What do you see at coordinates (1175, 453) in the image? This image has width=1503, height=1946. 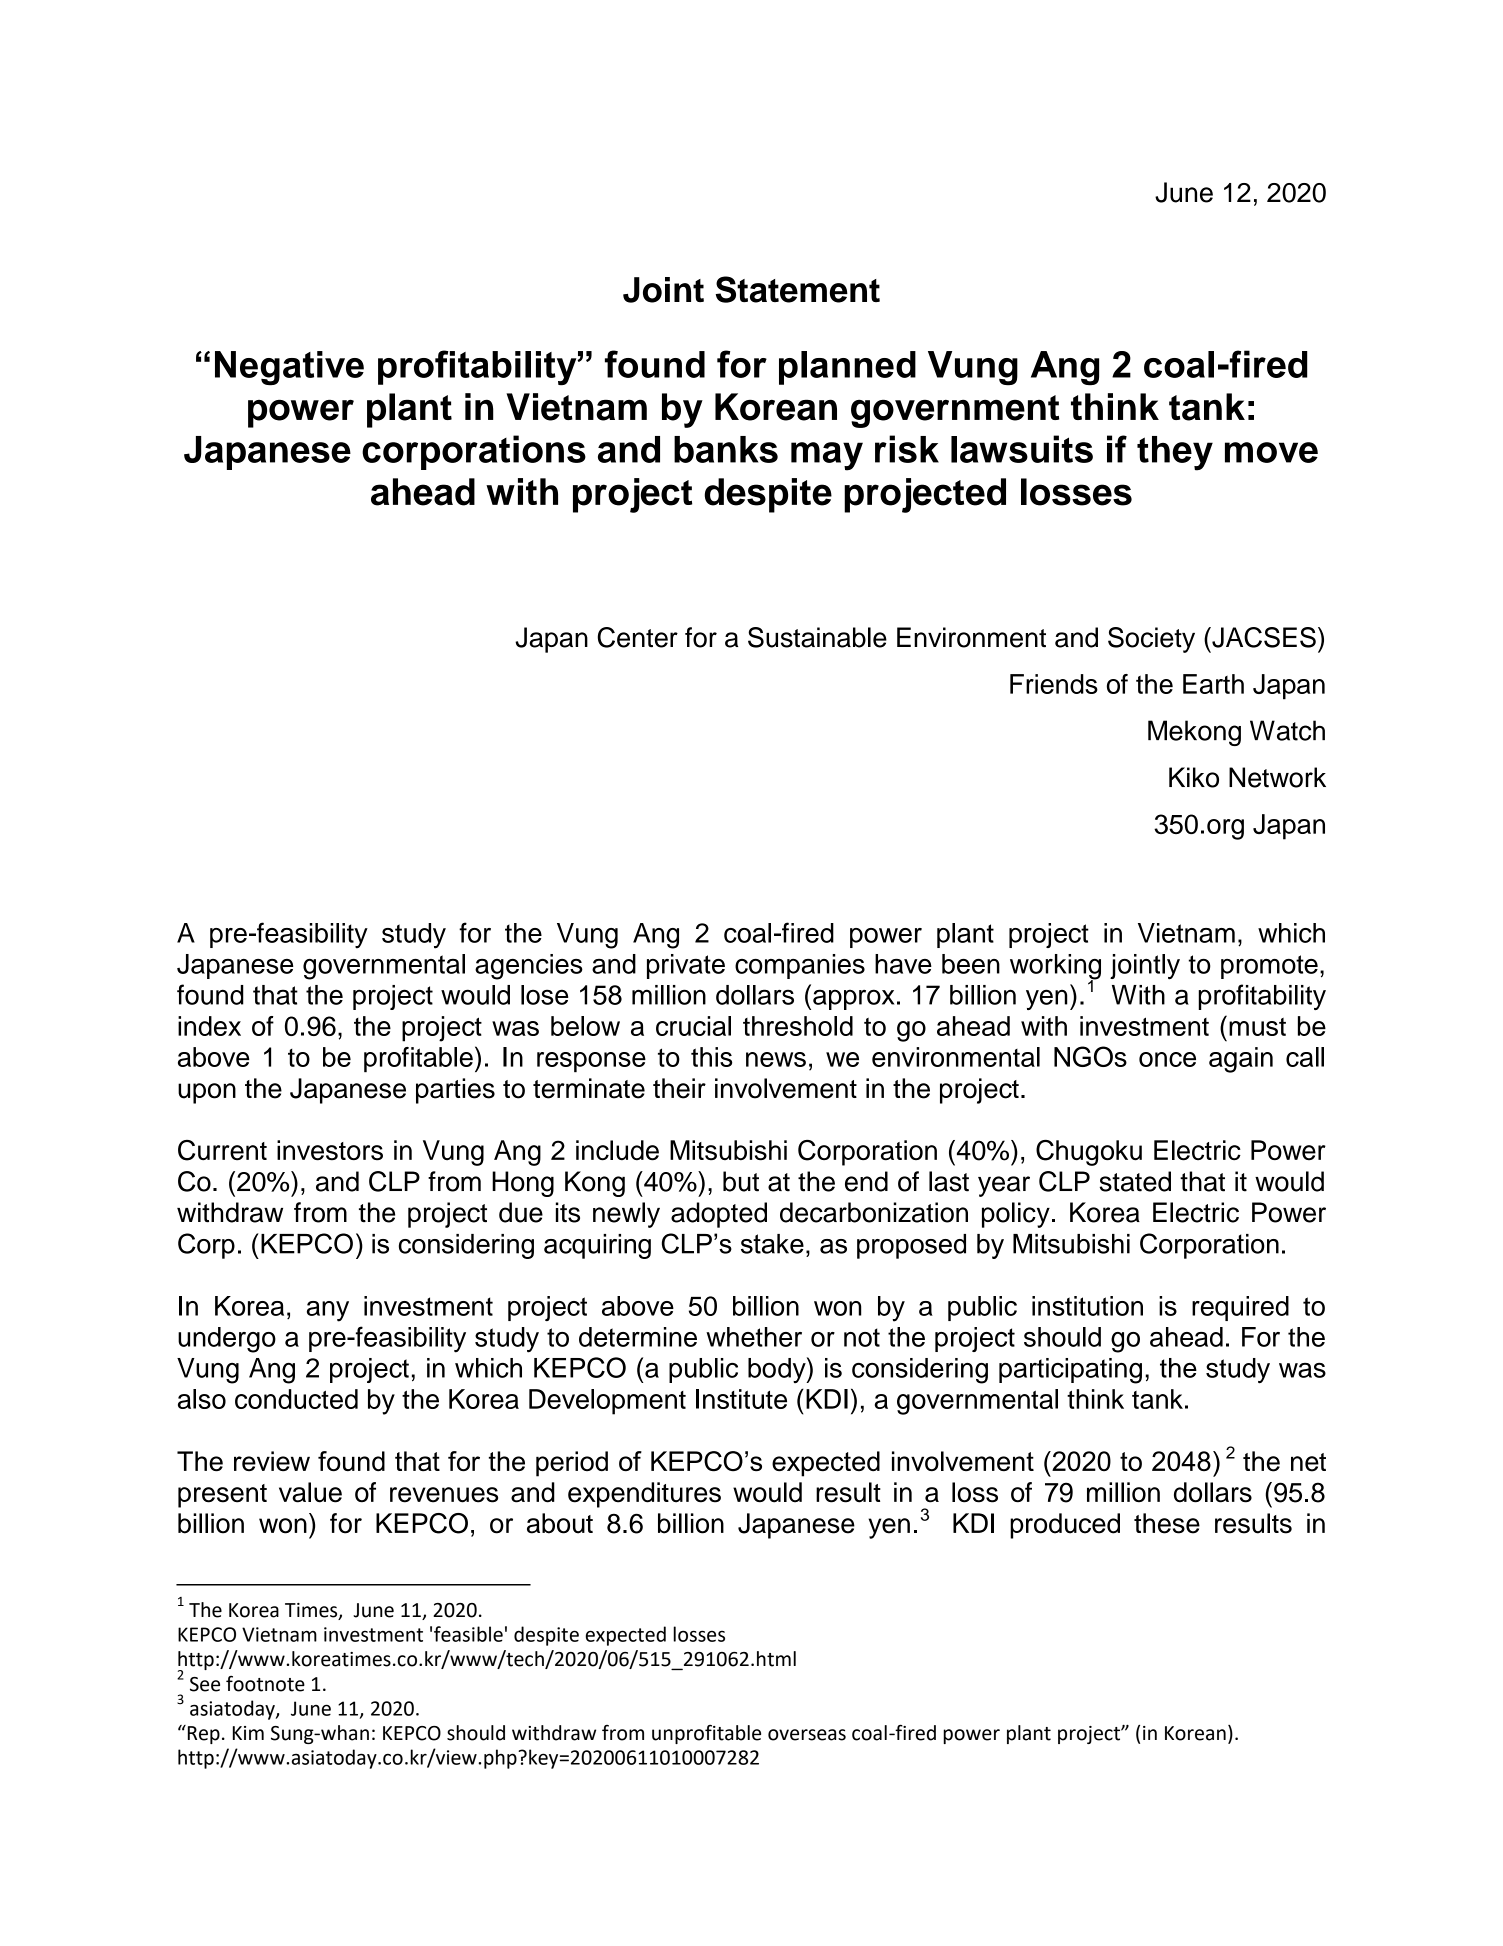 I see `they` at bounding box center [1175, 453].
